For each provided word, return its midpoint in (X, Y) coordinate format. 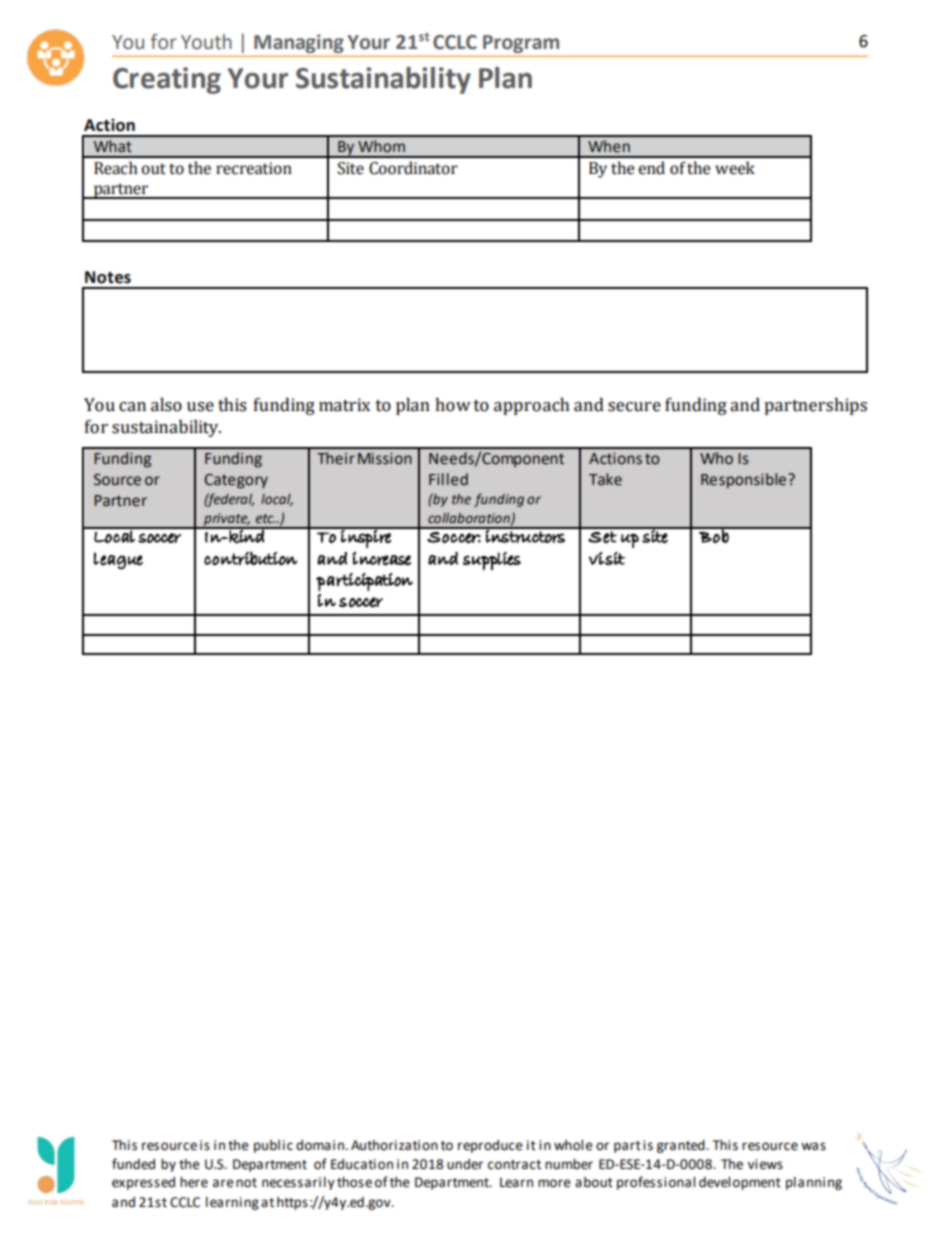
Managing (298, 43)
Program (521, 44)
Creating (167, 80)
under (465, 1164)
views (765, 1164)
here (194, 1182)
